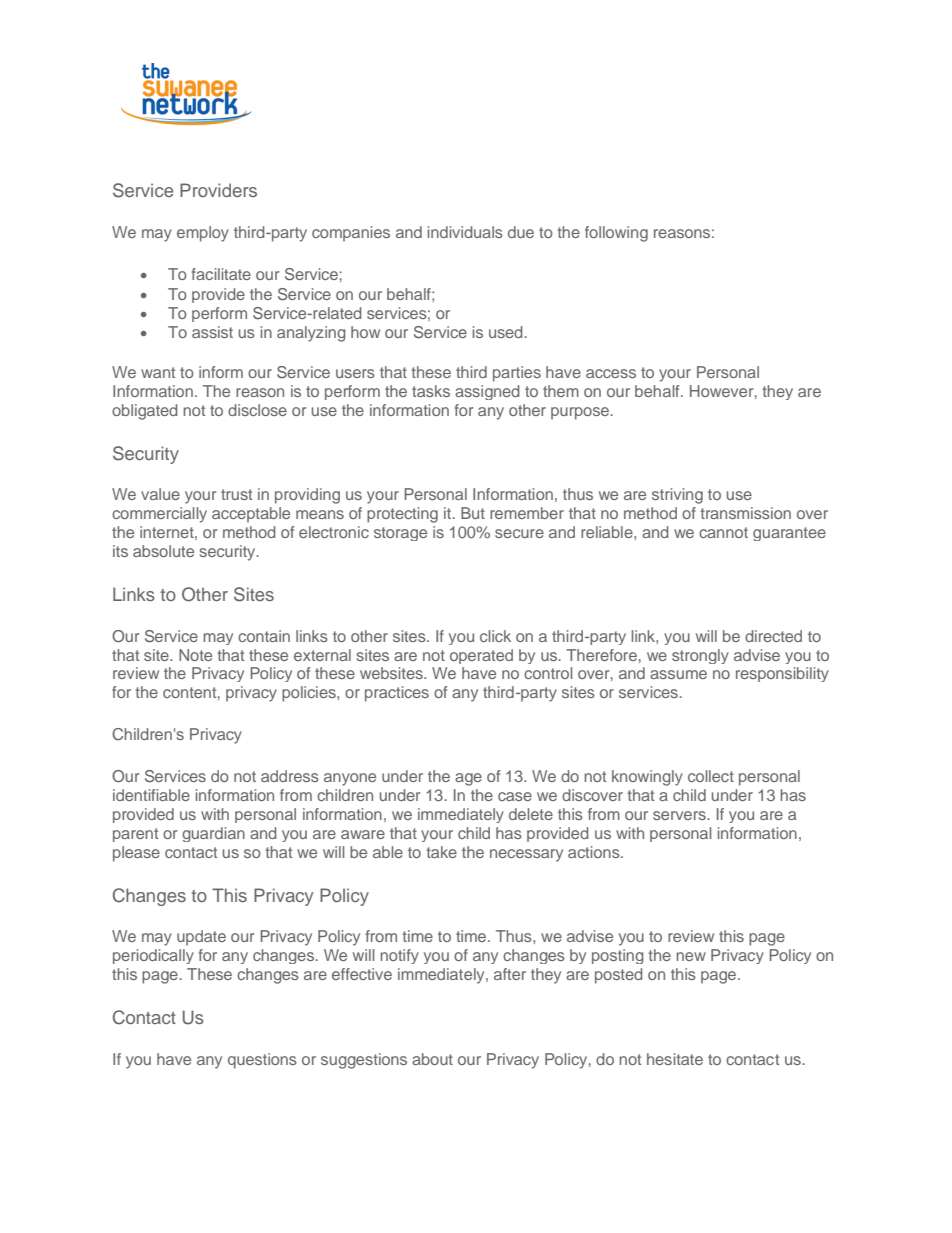 This document has height=1233, width=952. I want to click on questions, so click(262, 1061).
